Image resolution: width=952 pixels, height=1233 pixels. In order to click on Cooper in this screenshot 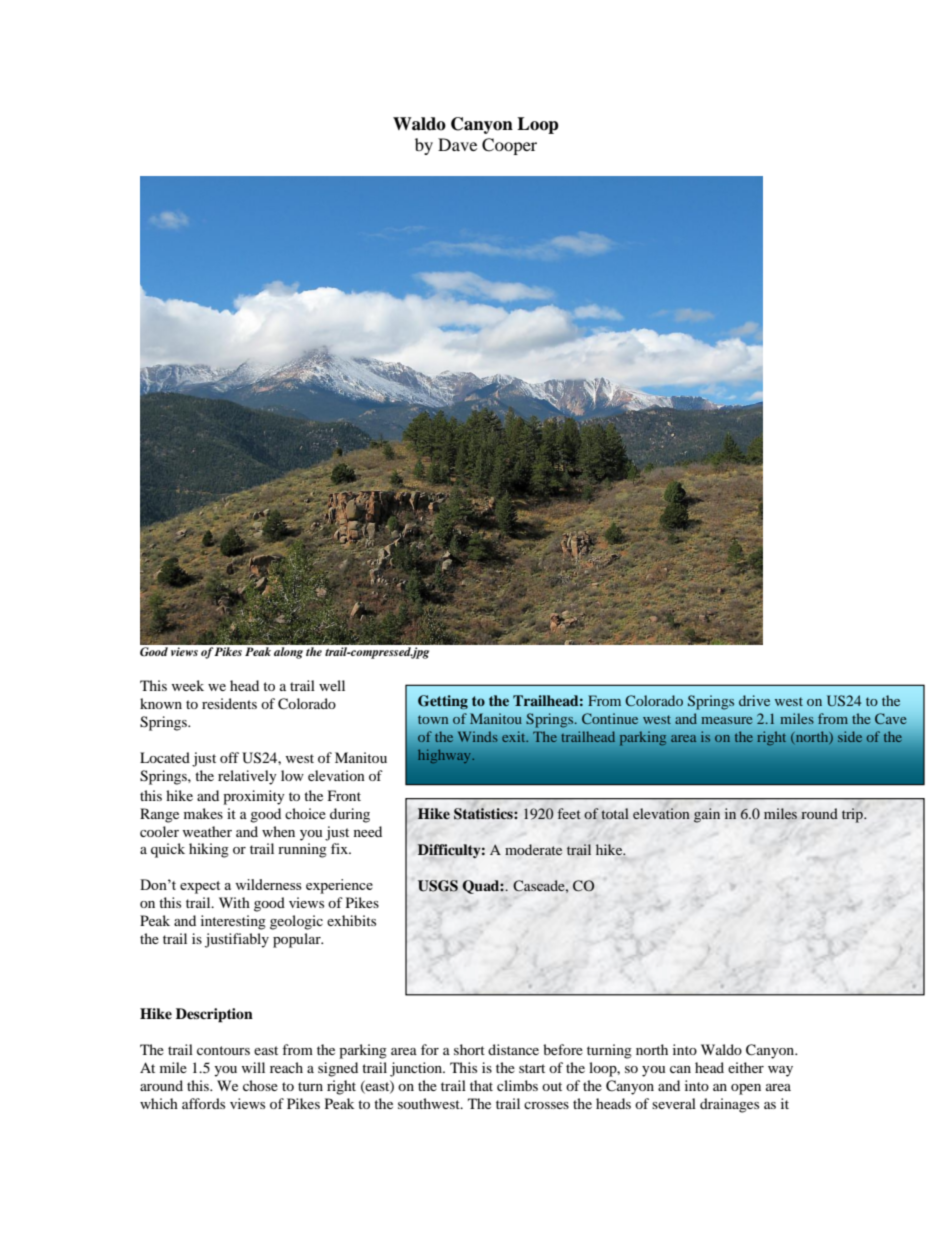, I will do `click(509, 146)`.
